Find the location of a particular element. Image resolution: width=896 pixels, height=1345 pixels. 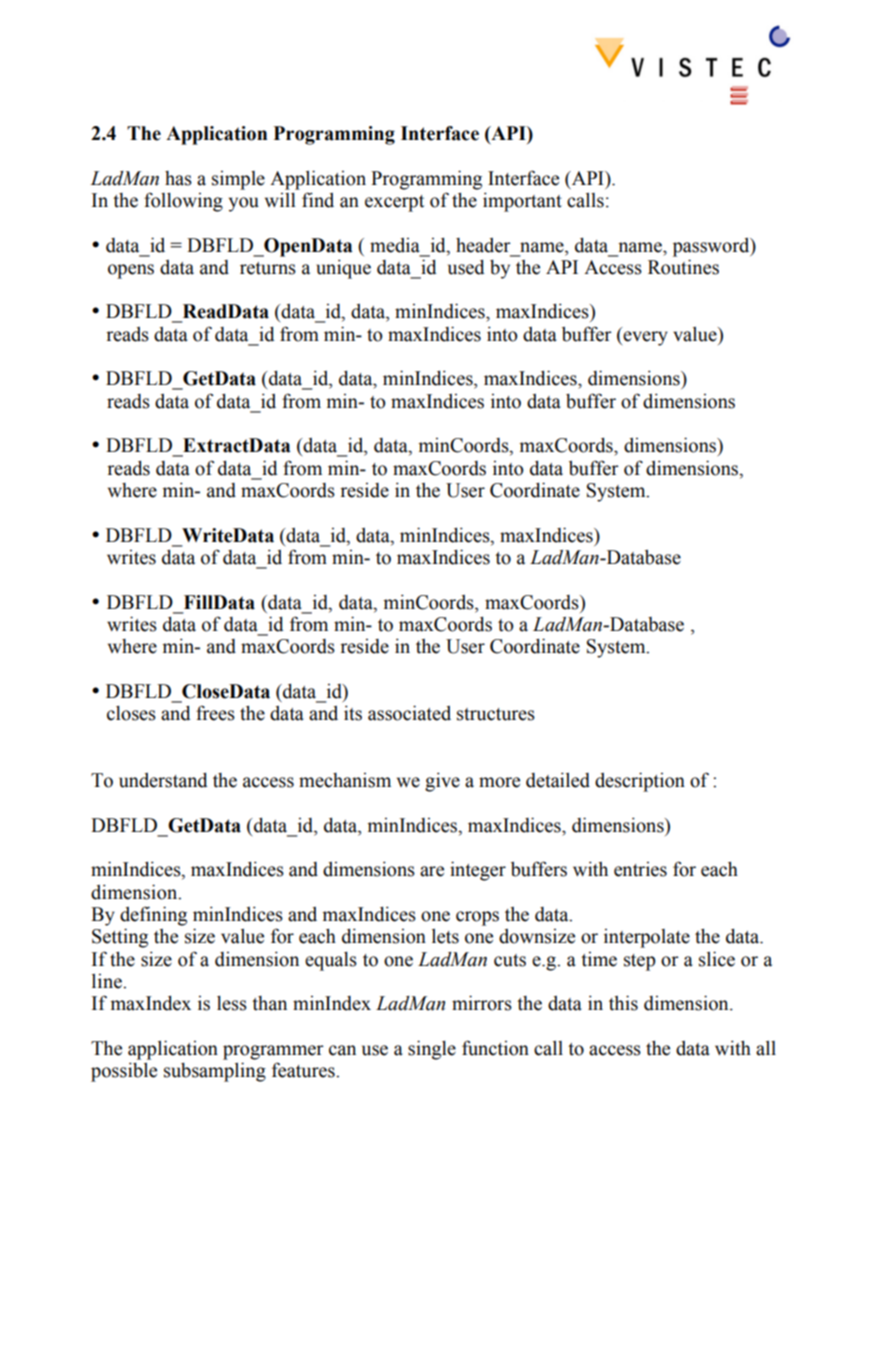

following is located at coordinates (183, 202).
